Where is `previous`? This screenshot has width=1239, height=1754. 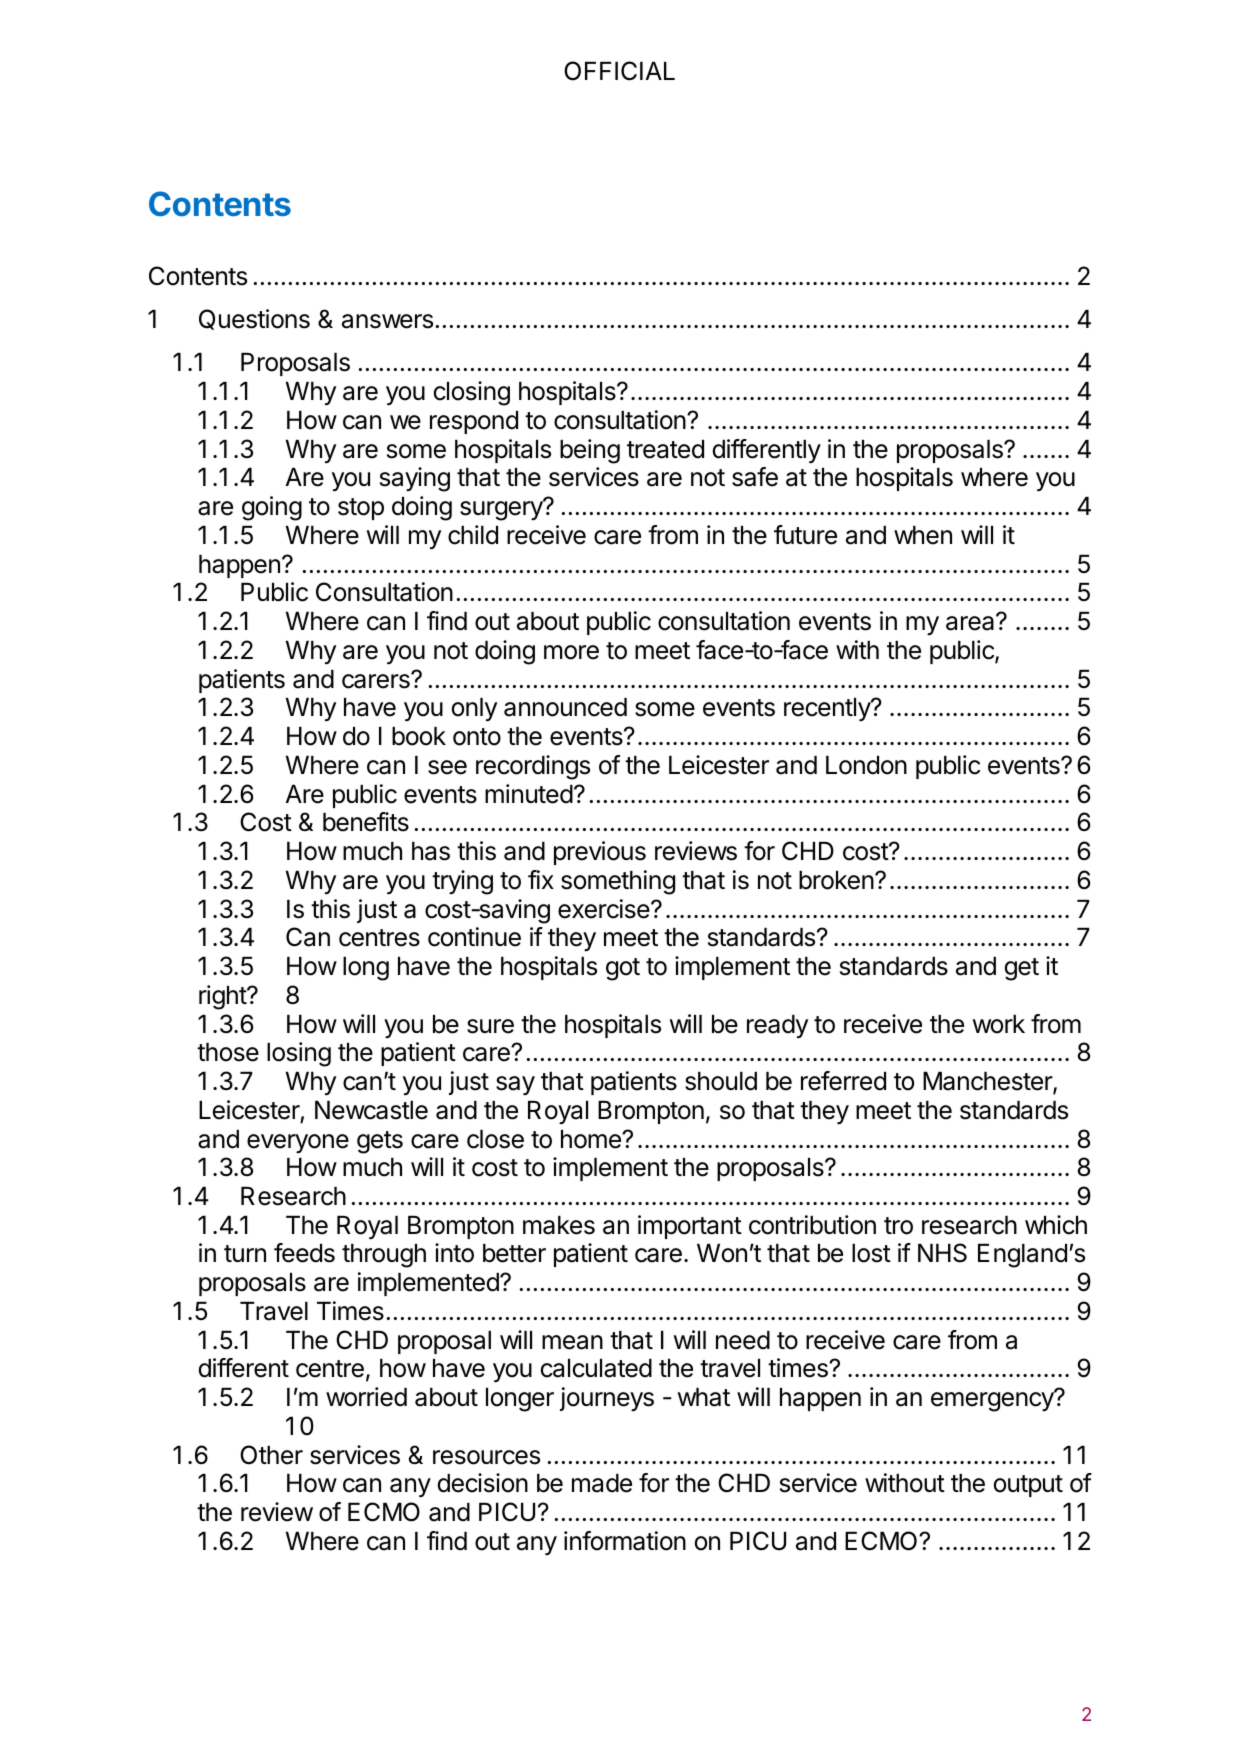
previous is located at coordinates (600, 853).
